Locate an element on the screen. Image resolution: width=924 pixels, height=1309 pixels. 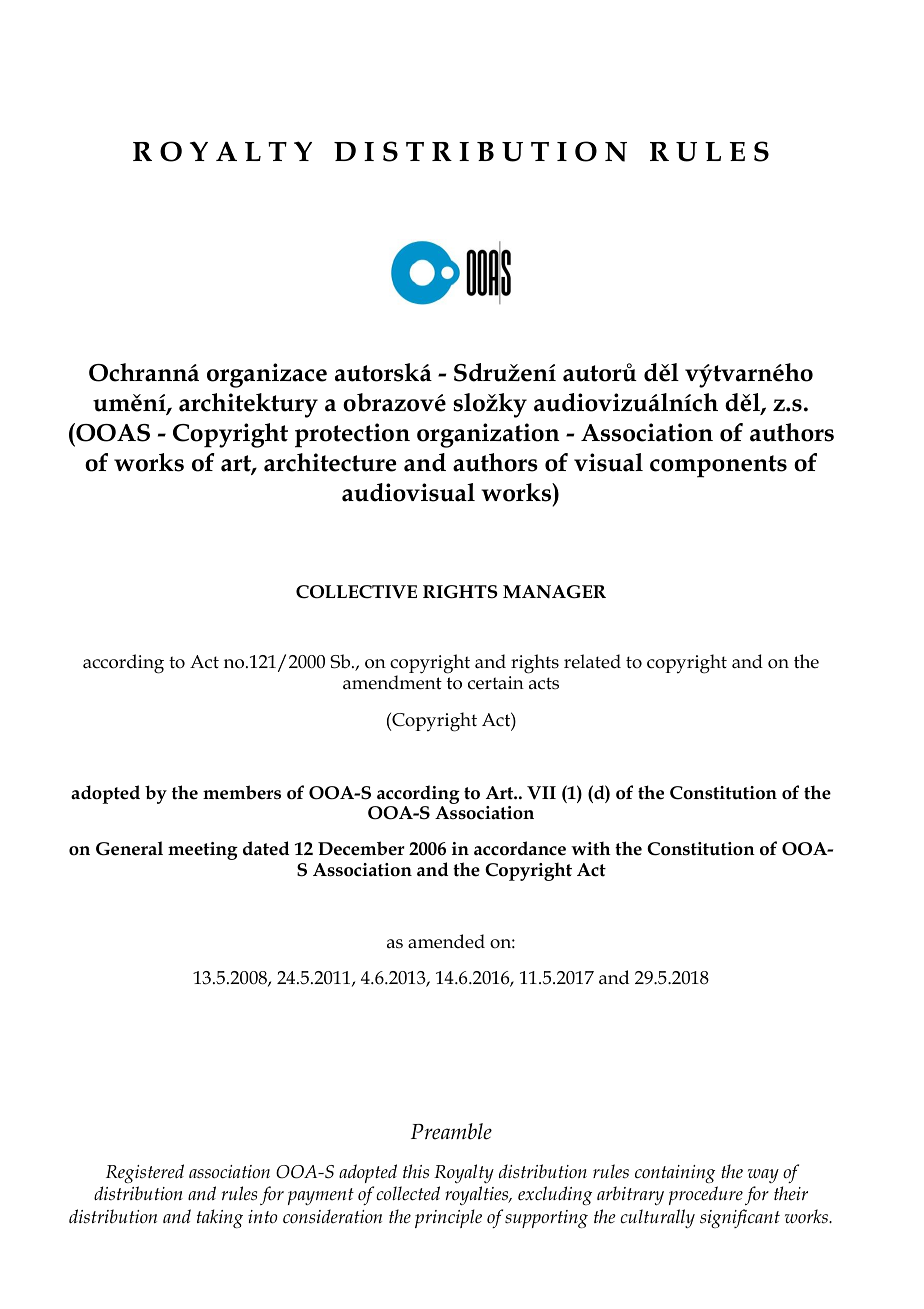
taking is located at coordinates (220, 1218).
